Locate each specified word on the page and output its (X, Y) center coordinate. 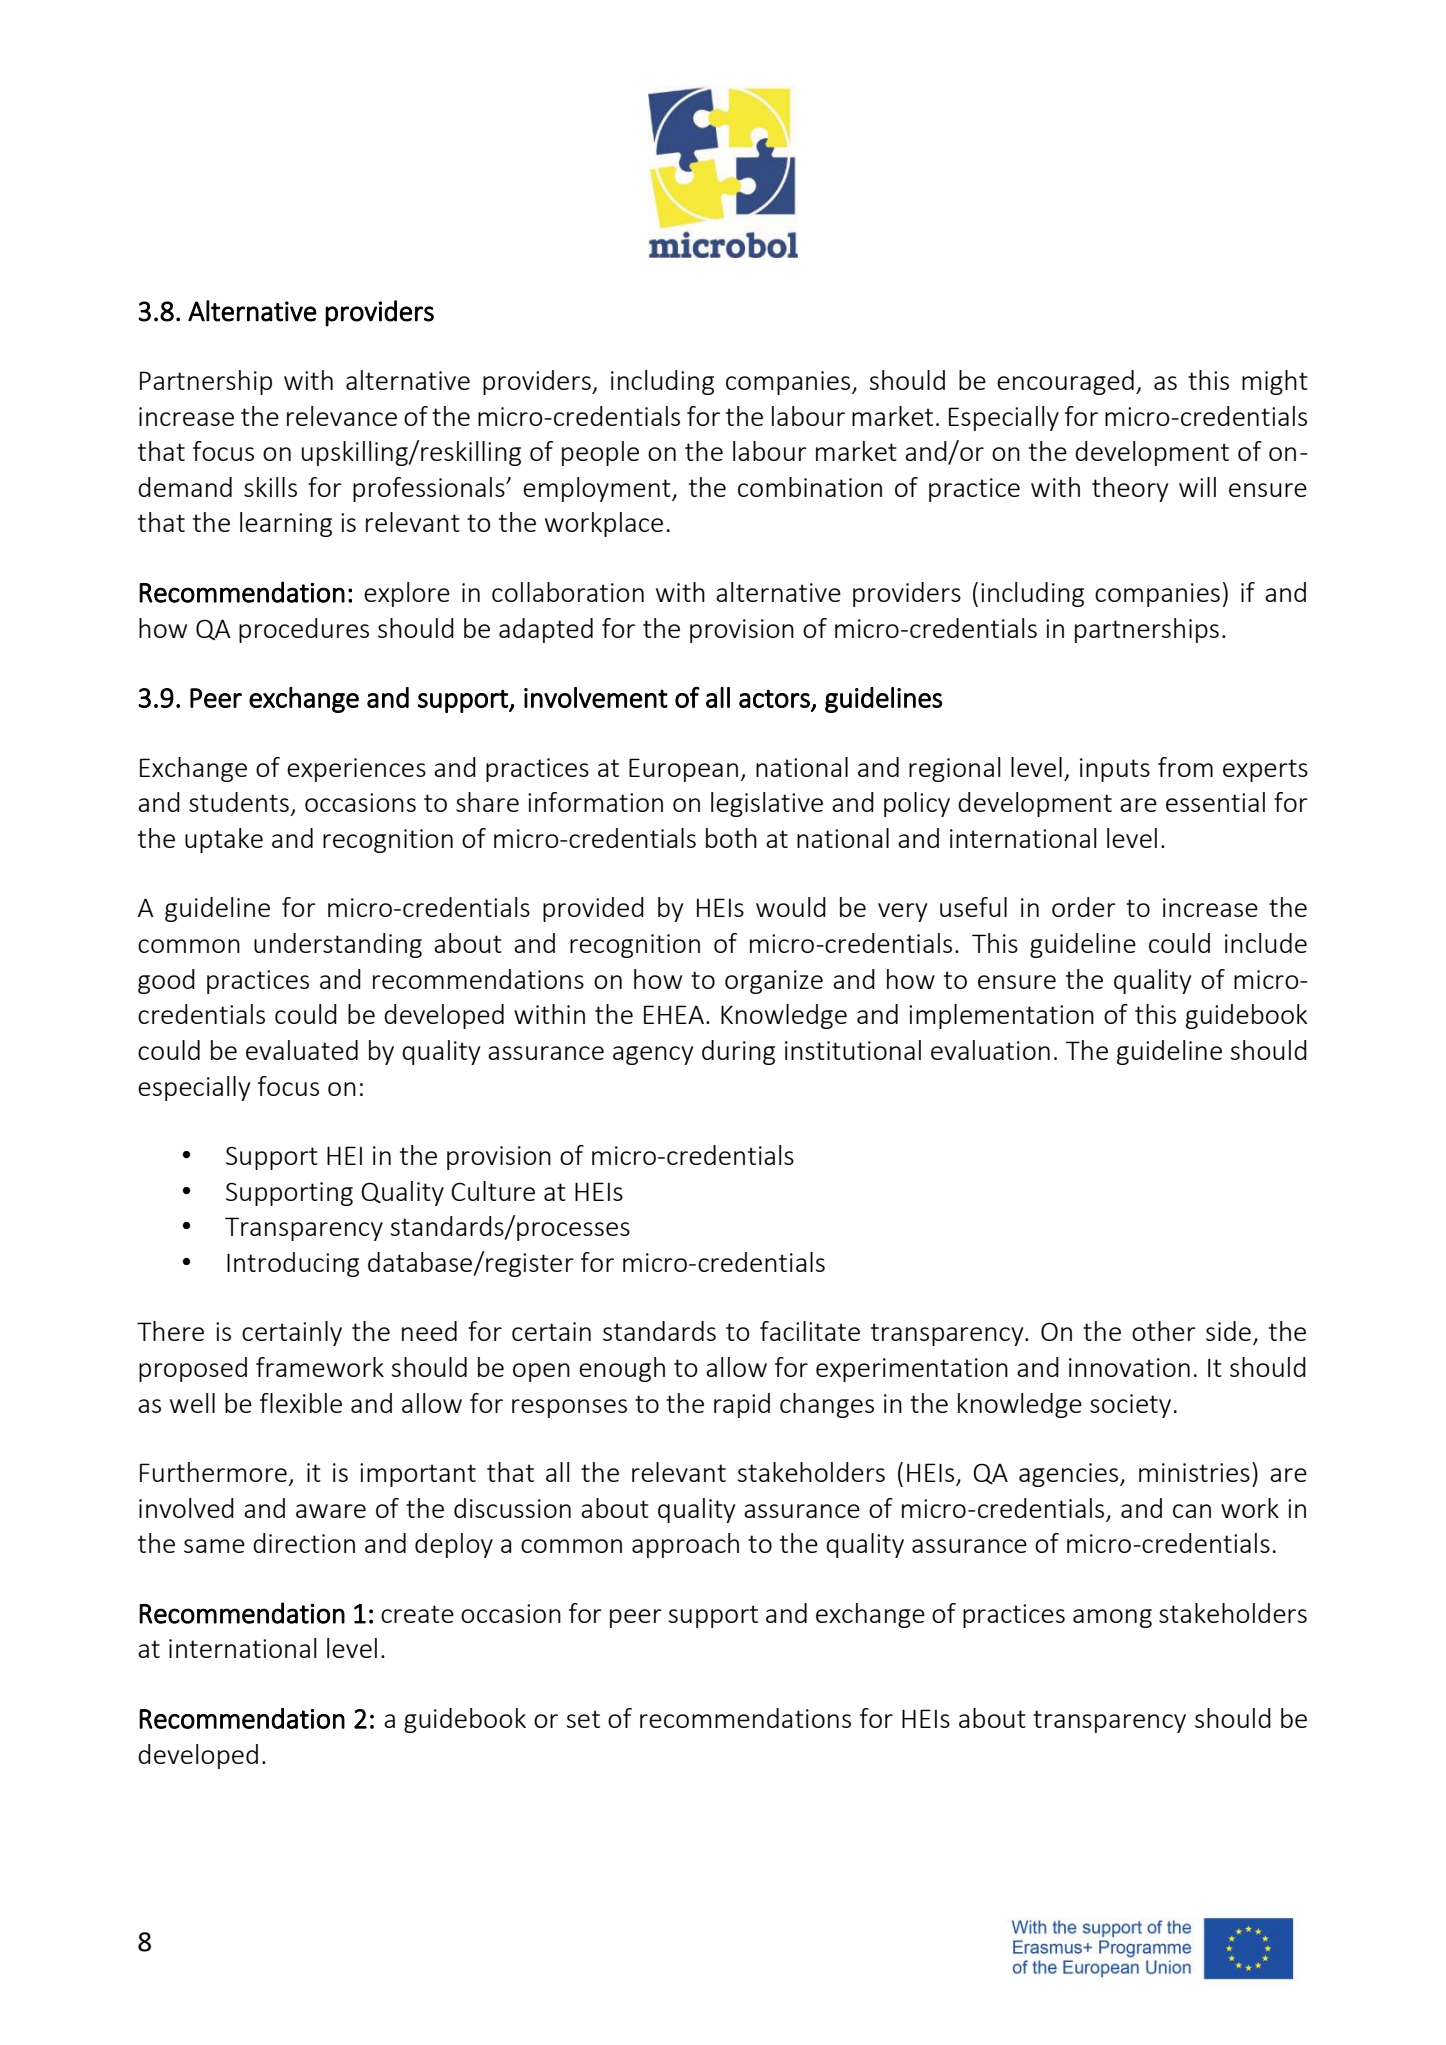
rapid (742, 1405)
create (417, 1614)
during (738, 1052)
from (1185, 767)
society (1130, 1406)
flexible (301, 1403)
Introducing (293, 1264)
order (1084, 907)
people (600, 453)
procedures (304, 630)
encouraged (1065, 382)
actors (775, 699)
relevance (342, 416)
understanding (338, 945)
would (791, 907)
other (1164, 1331)
